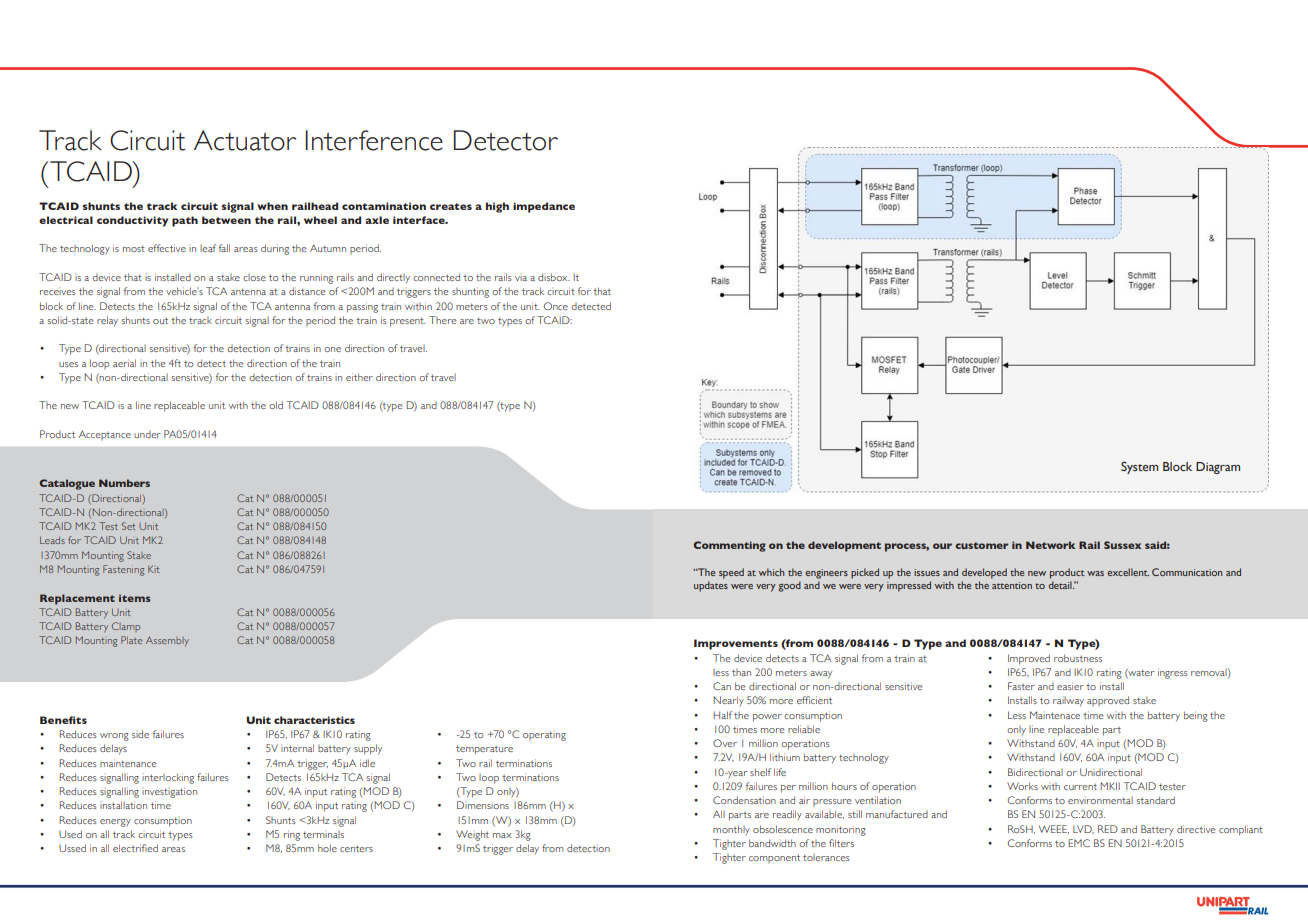  Describe the element at coordinates (1079, 843) in the document. I see `EMC` at that location.
